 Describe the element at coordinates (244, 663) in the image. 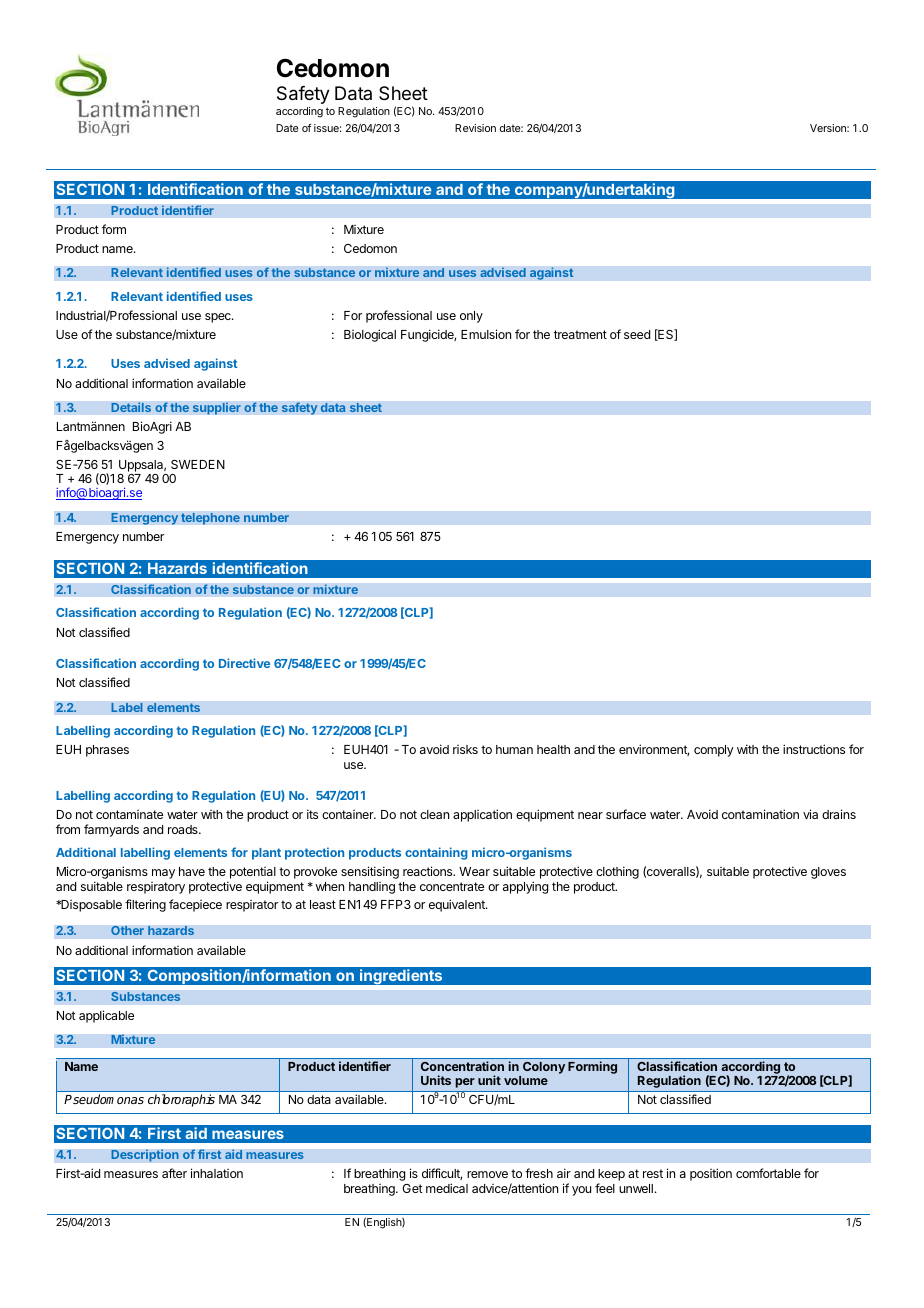

I see `Directive` at that location.
